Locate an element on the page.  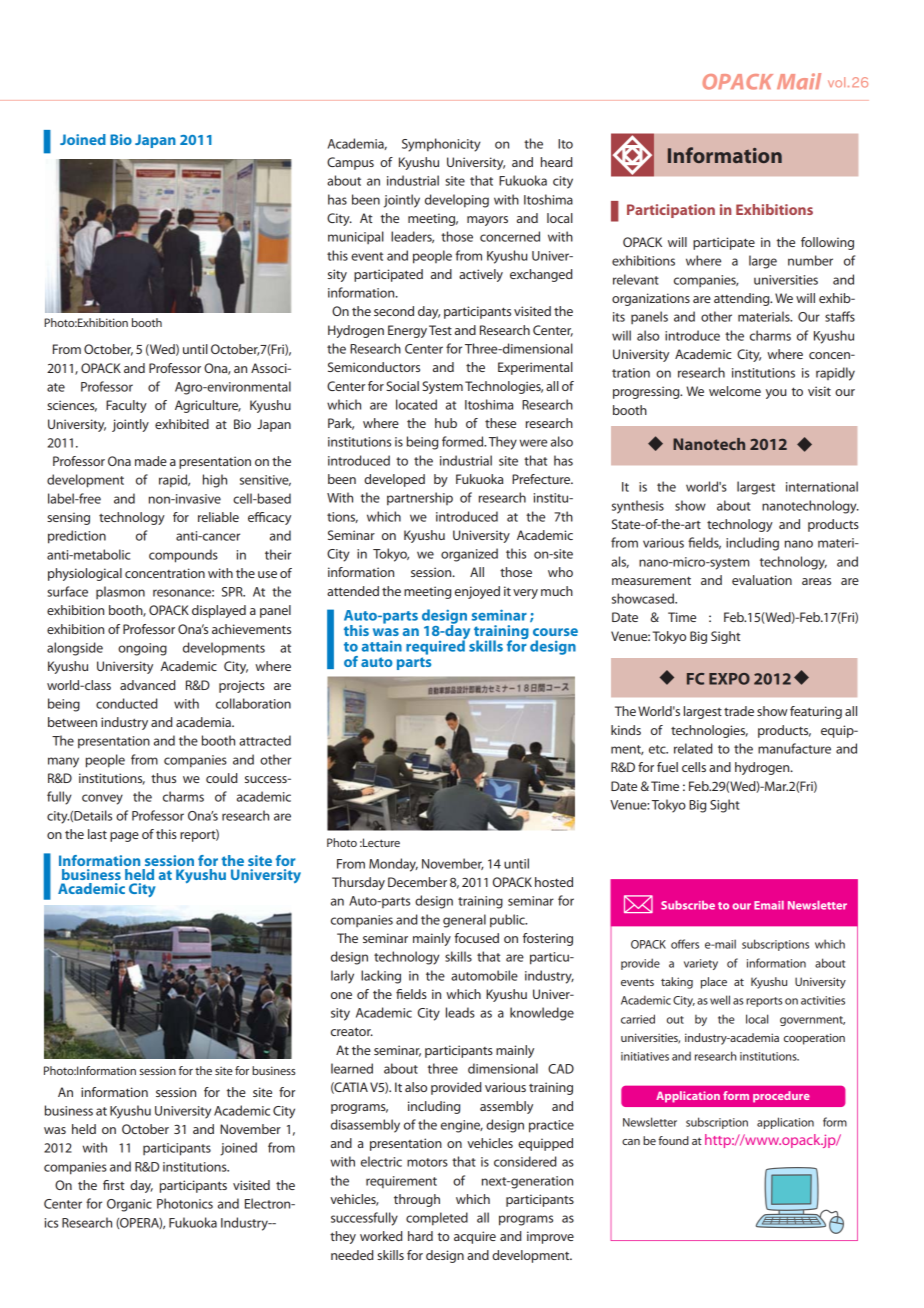
well is located at coordinates (720, 1000).
